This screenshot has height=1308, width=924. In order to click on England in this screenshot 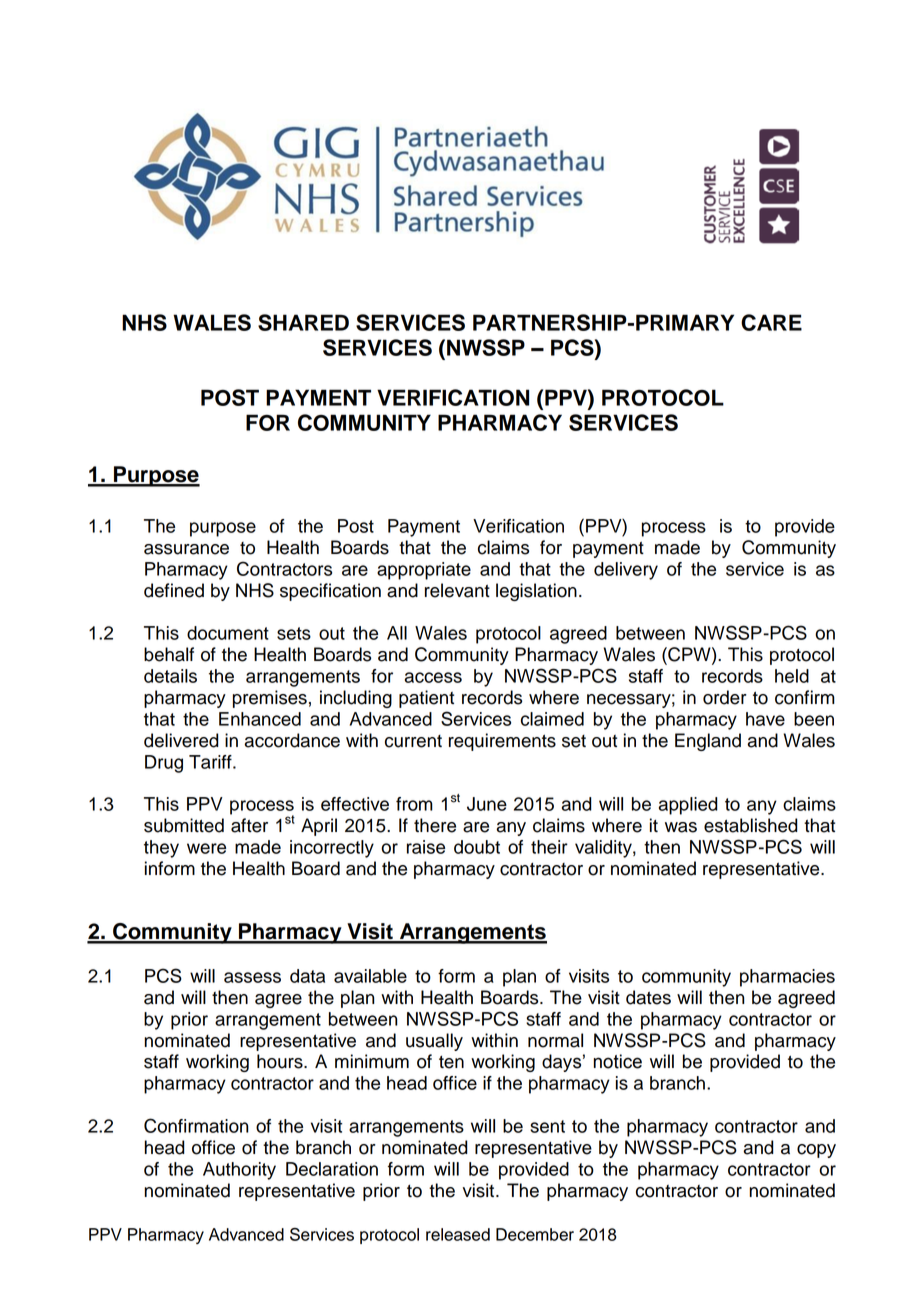, I will do `click(708, 742)`.
